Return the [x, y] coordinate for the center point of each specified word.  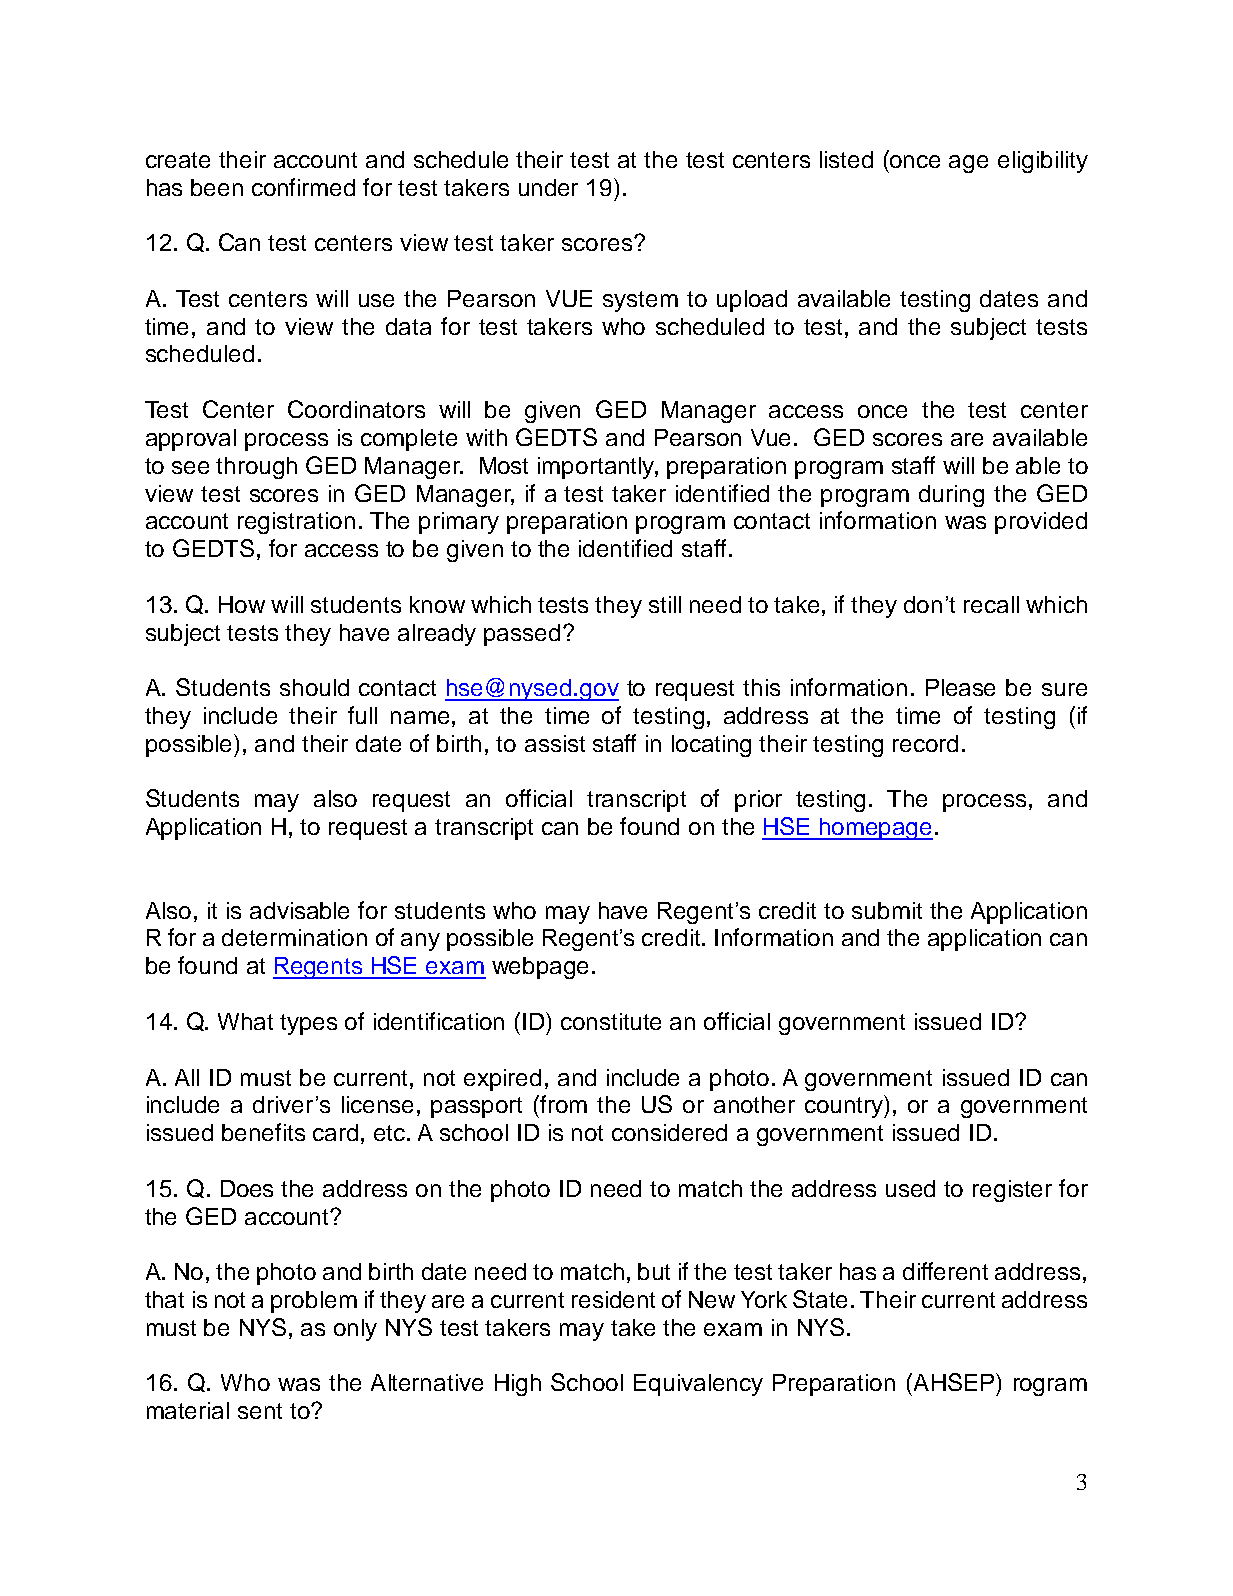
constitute [611, 1021]
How [242, 604]
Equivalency [698, 1385]
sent [260, 1411]
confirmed [303, 187]
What [245, 1021]
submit [887, 910]
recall [991, 604]
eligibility [1043, 162]
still [665, 604]
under [548, 187]
